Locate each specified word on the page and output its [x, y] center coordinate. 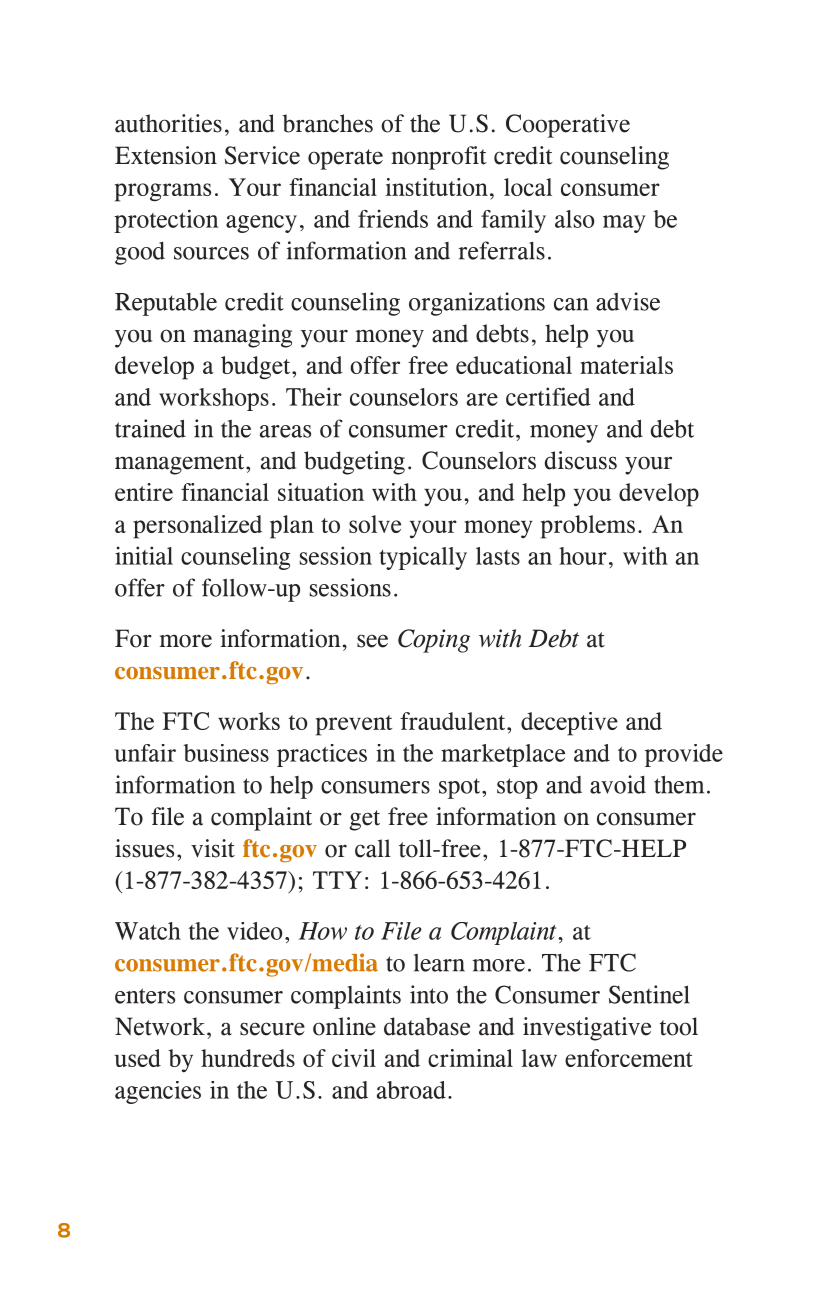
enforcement [629, 1058]
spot [461, 788]
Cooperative [568, 126]
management [181, 464]
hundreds [248, 1058]
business [226, 753]
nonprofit [439, 158]
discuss [581, 460]
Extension [166, 155]
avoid [618, 784]
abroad [411, 1090]
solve [375, 524]
